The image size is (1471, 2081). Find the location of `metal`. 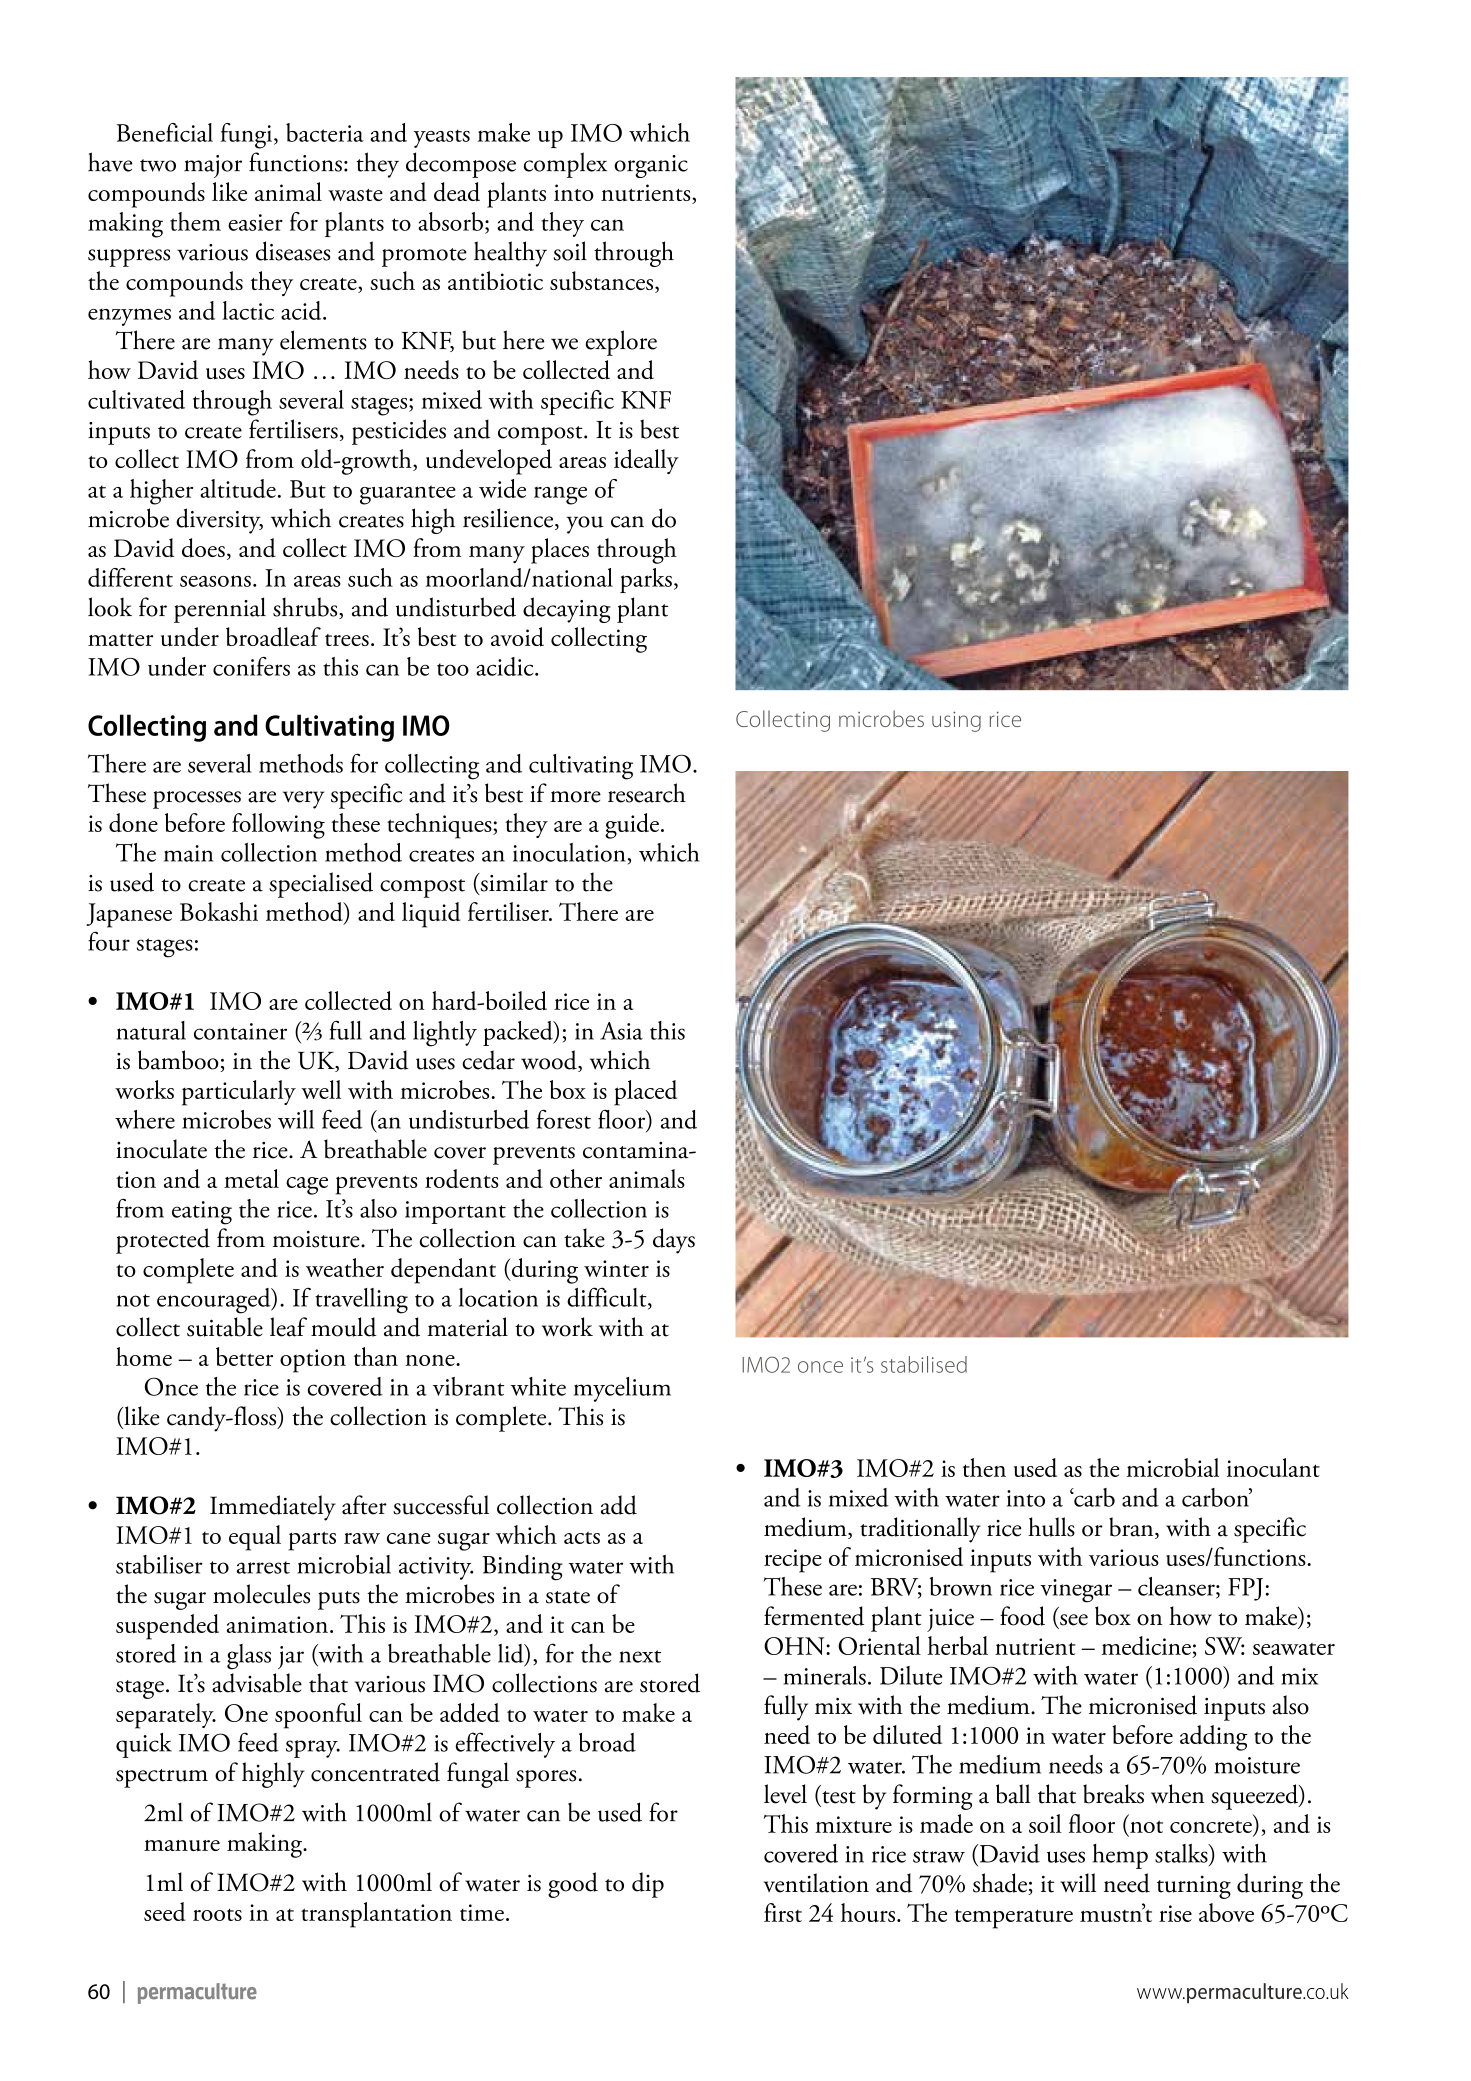

metal is located at coordinates (251, 1178).
